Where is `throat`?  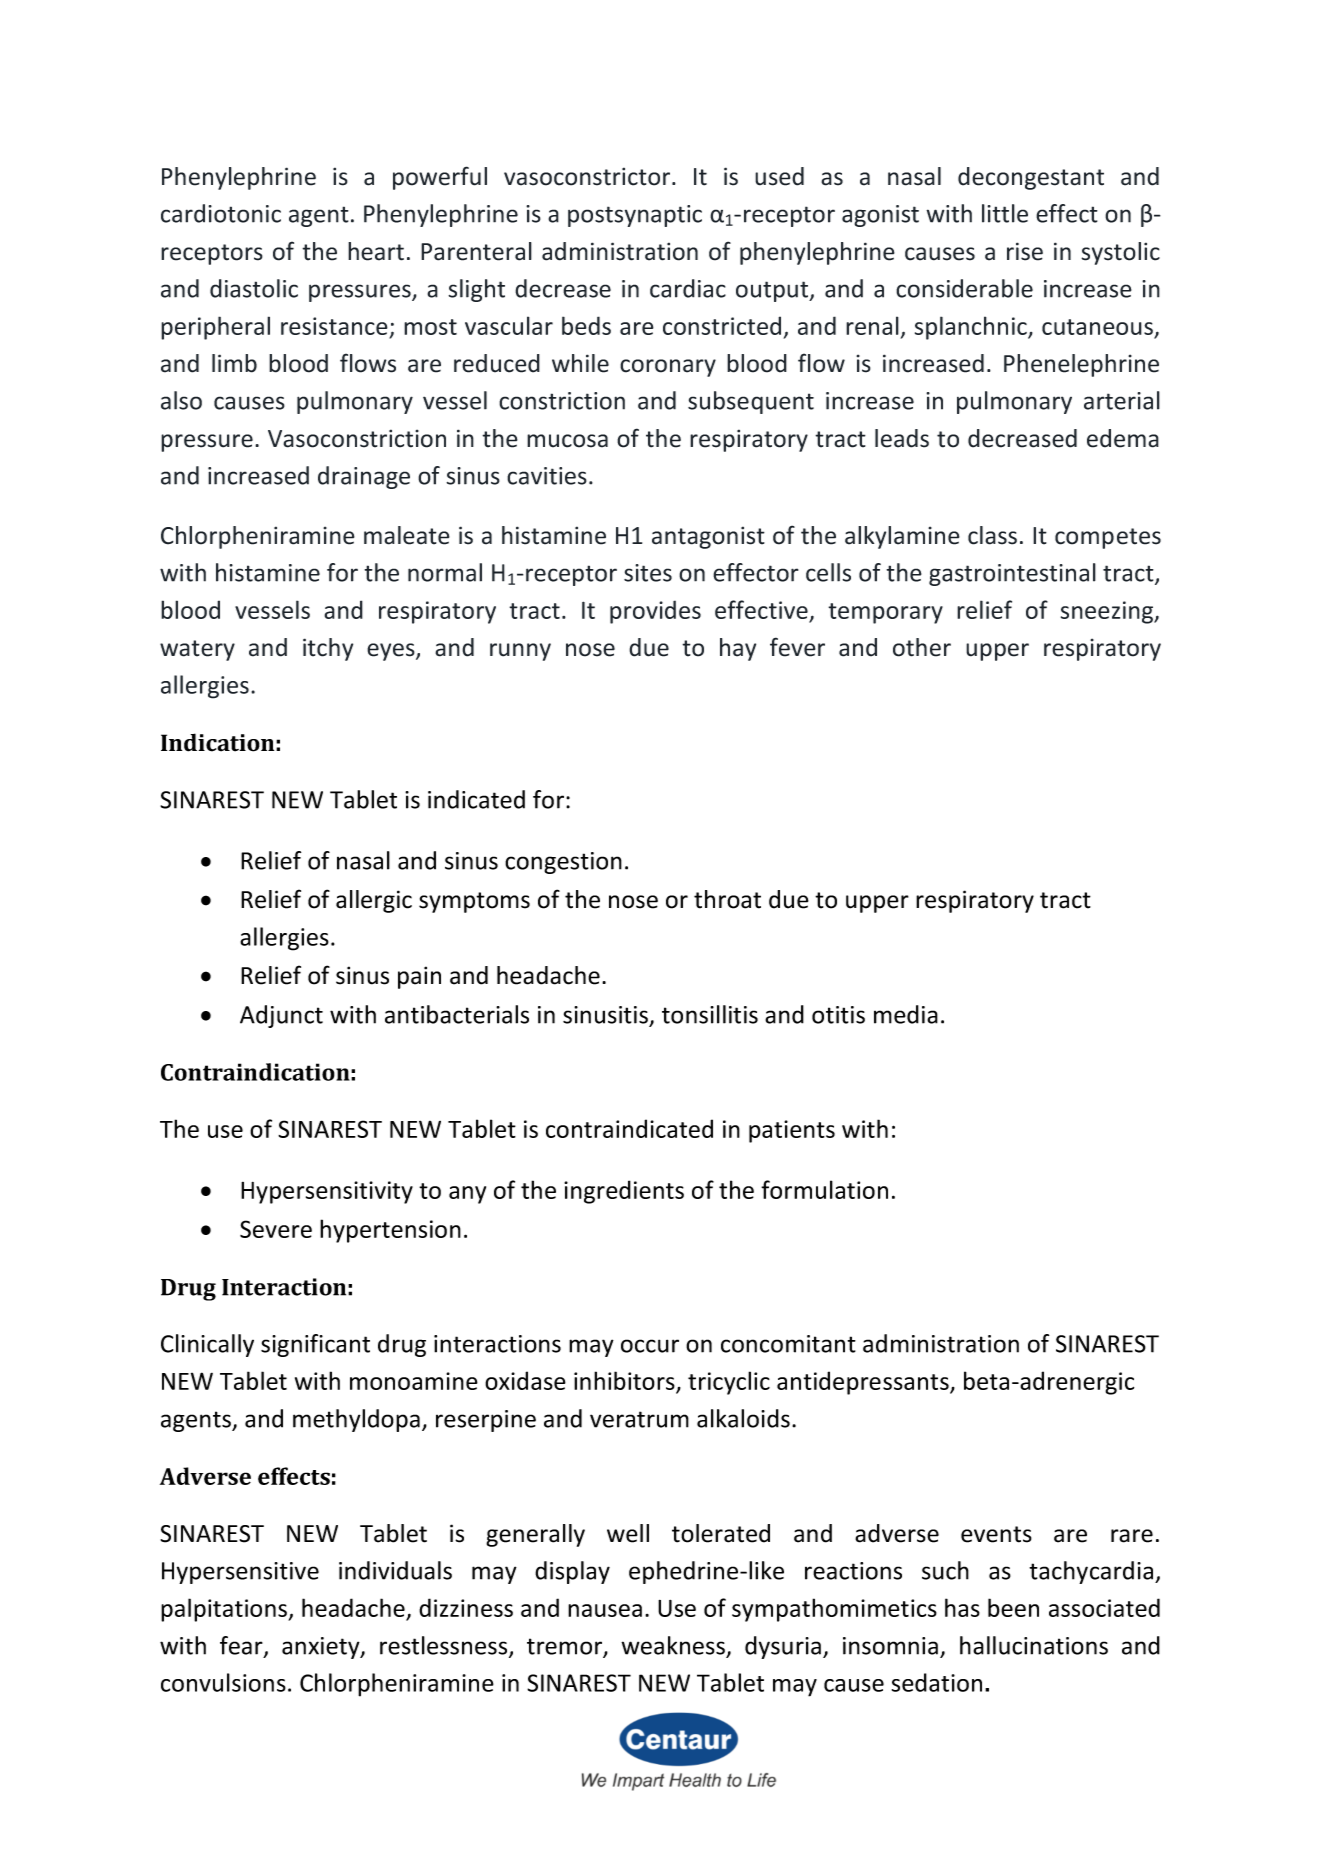
throat is located at coordinates (727, 899).
